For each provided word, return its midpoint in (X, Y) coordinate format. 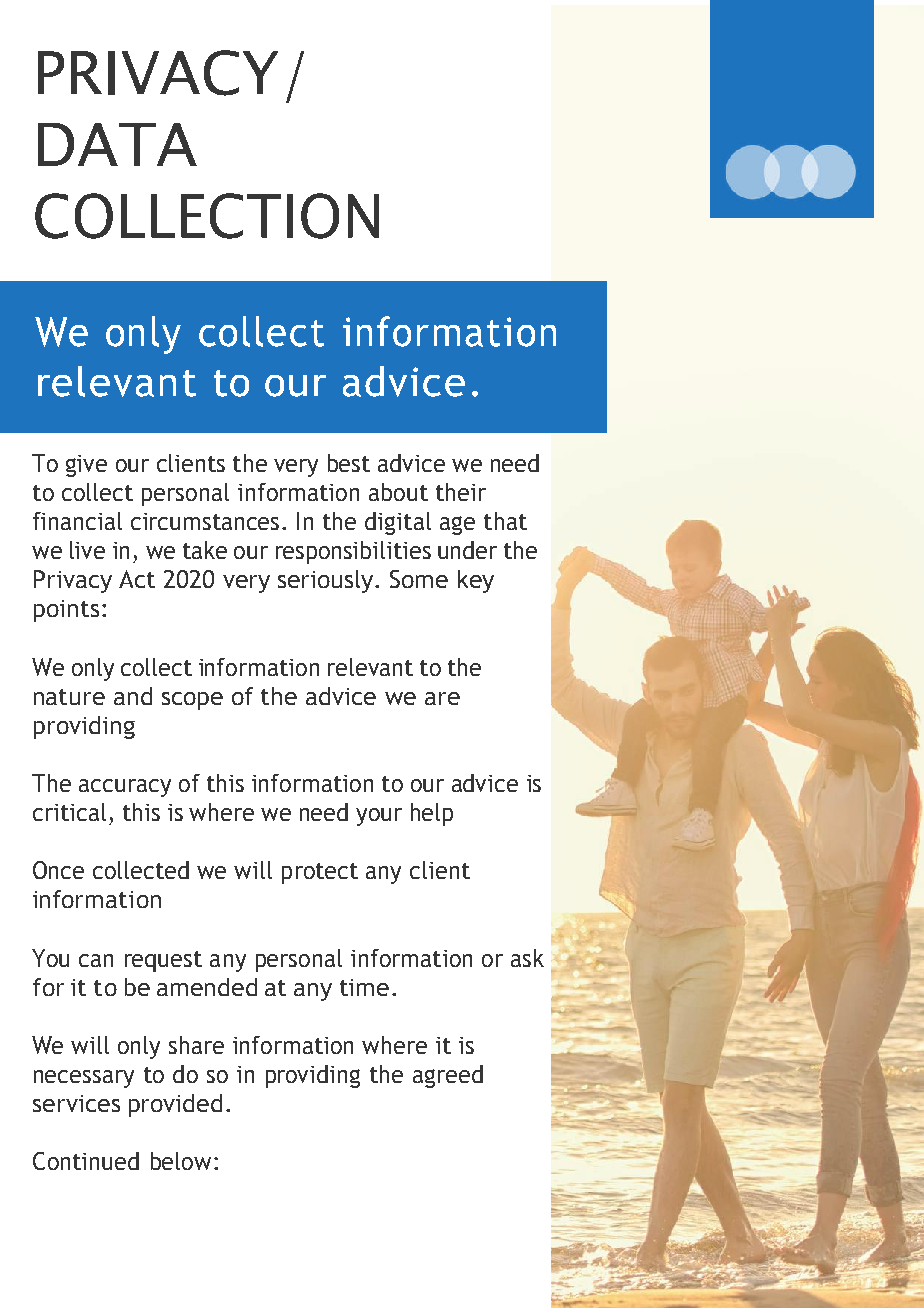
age (457, 525)
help (432, 814)
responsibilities (353, 552)
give (86, 466)
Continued (86, 1161)
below (181, 1161)
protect (320, 873)
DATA (117, 144)
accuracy (125, 788)
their (461, 492)
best (349, 463)
